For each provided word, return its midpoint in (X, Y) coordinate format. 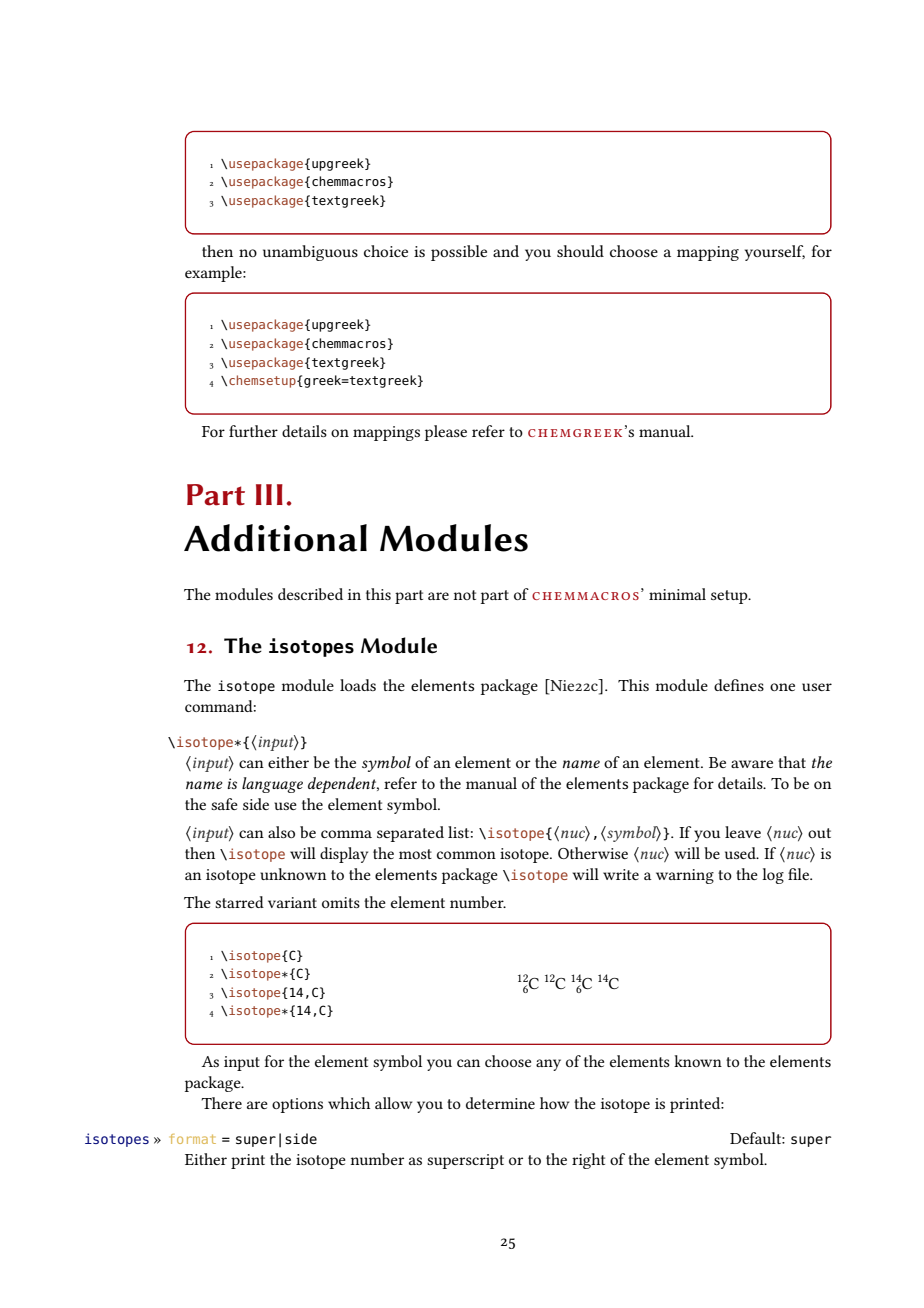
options (297, 1105)
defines (739, 685)
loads (358, 685)
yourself (775, 253)
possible (459, 253)
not (464, 595)
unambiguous (310, 253)
